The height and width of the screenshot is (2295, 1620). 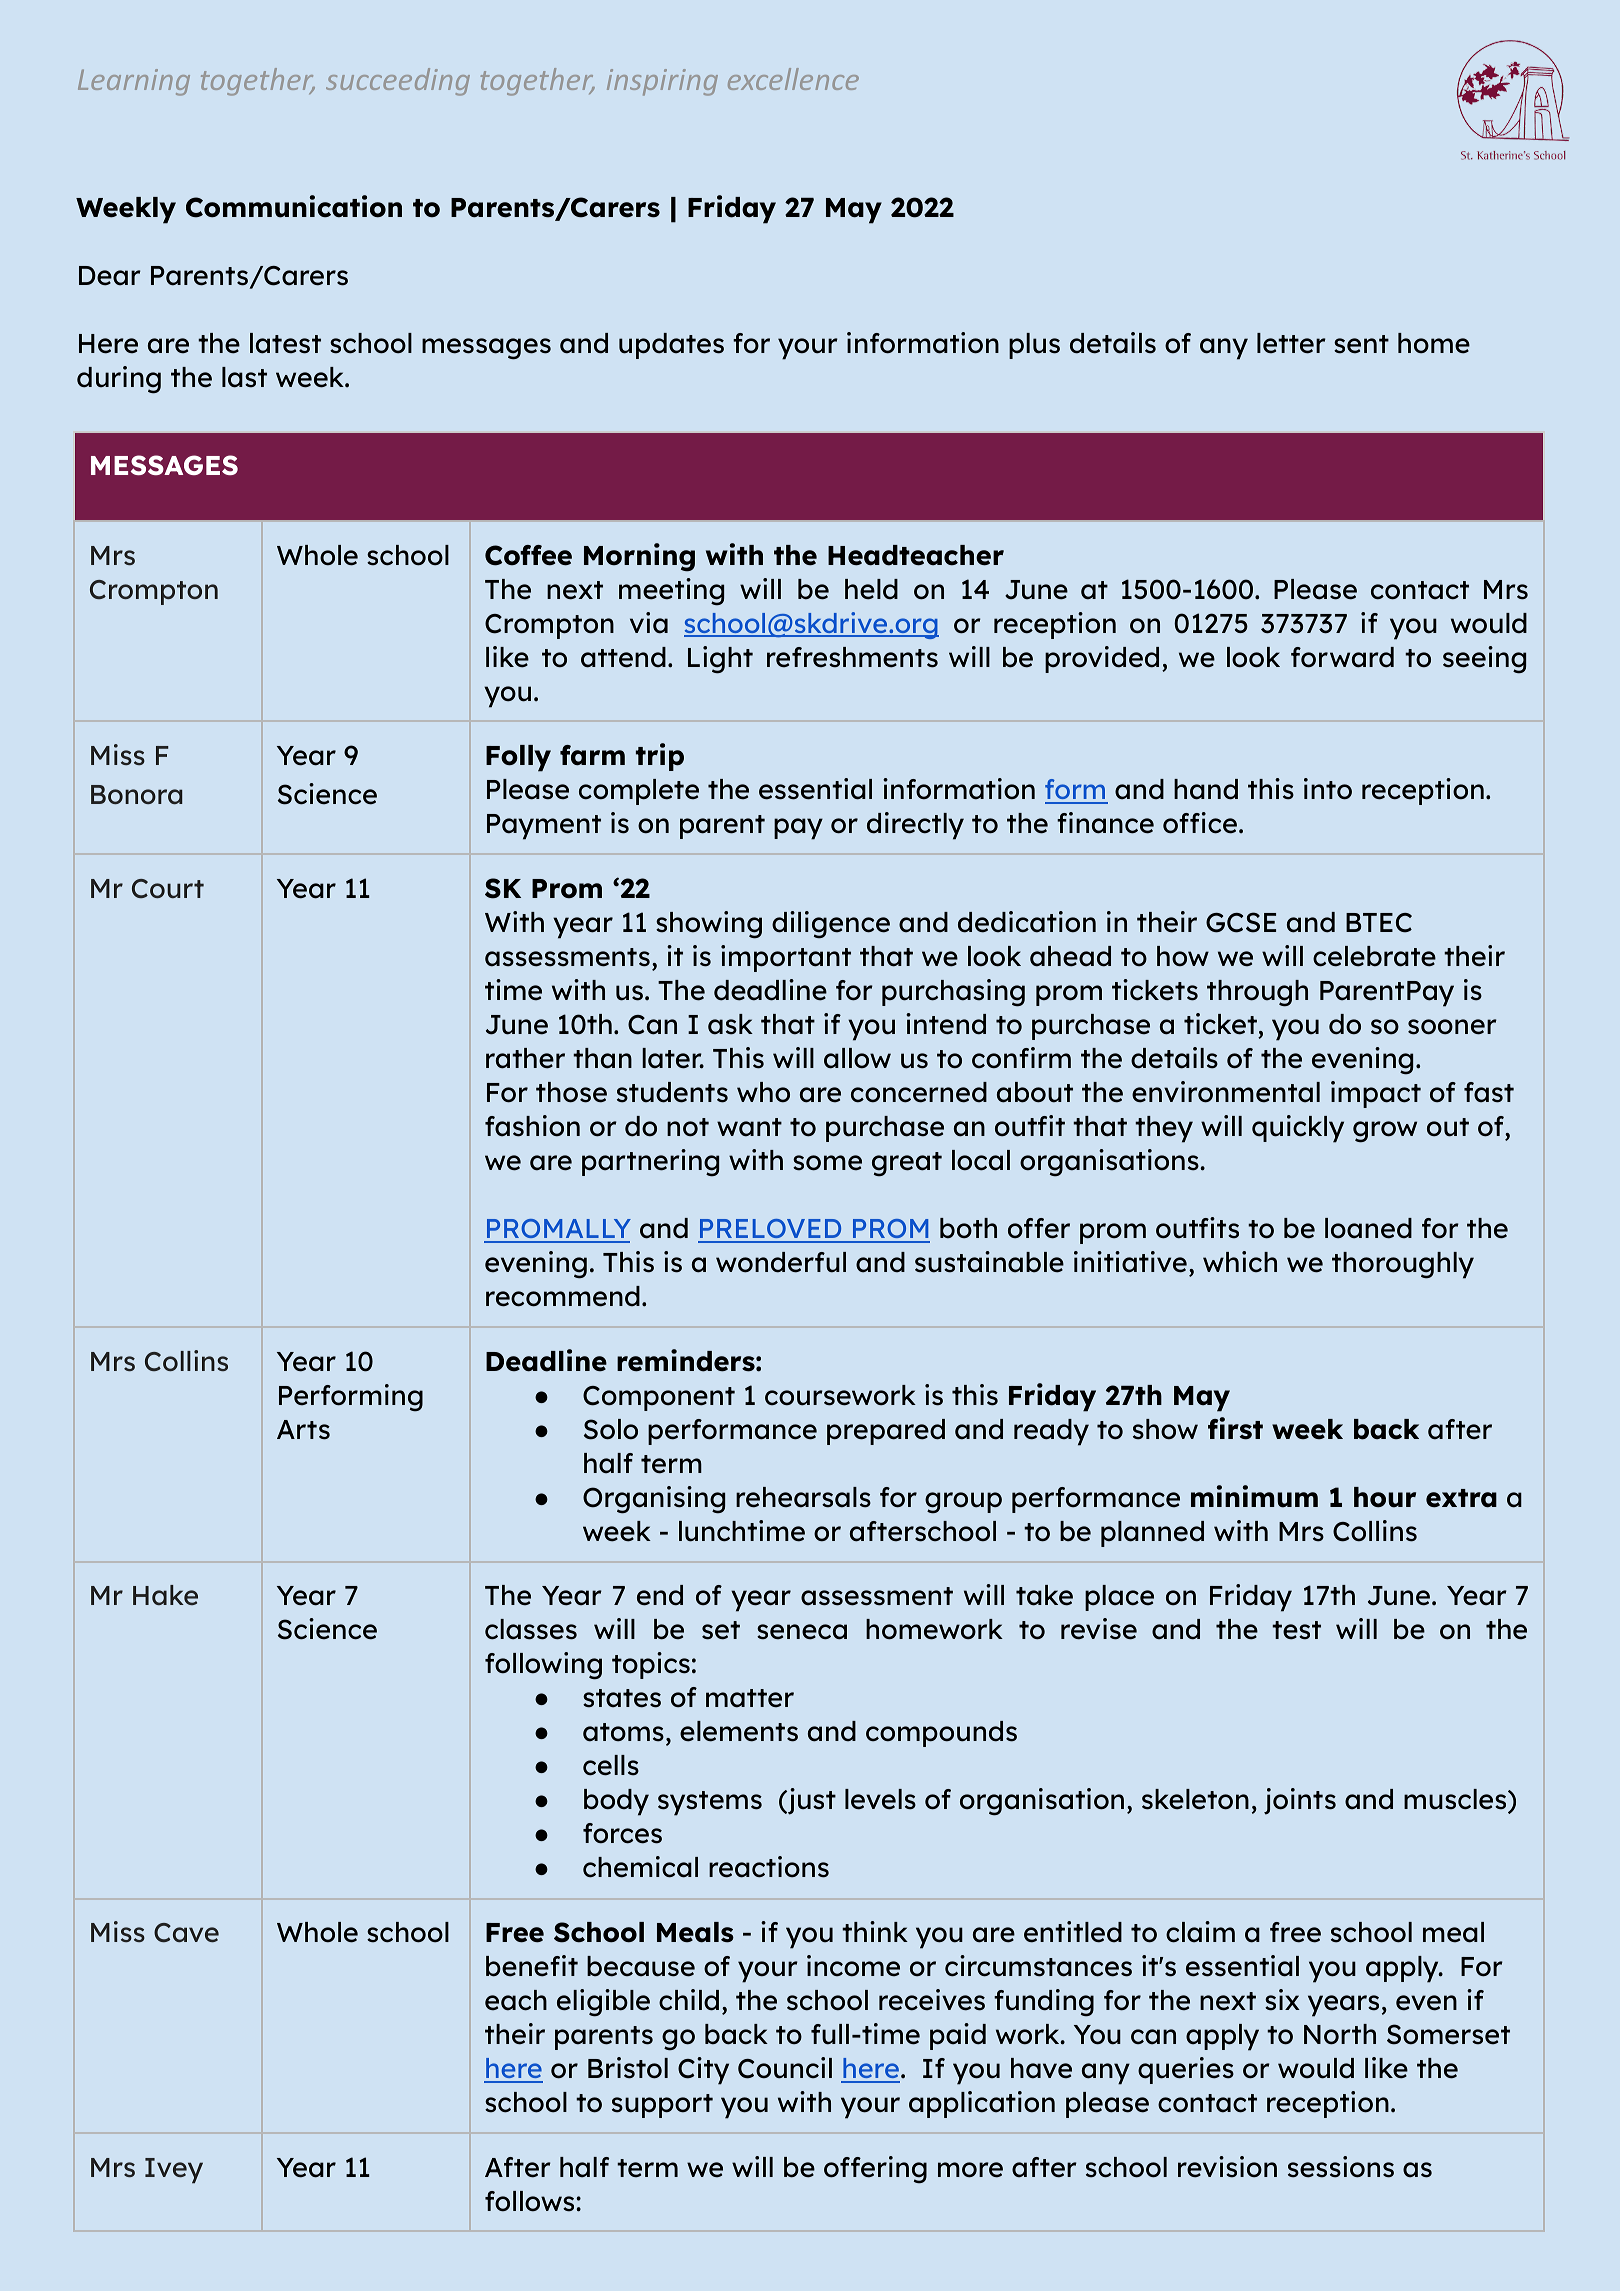 What do you see at coordinates (793, 79) in the screenshot?
I see `excellence` at bounding box center [793, 79].
